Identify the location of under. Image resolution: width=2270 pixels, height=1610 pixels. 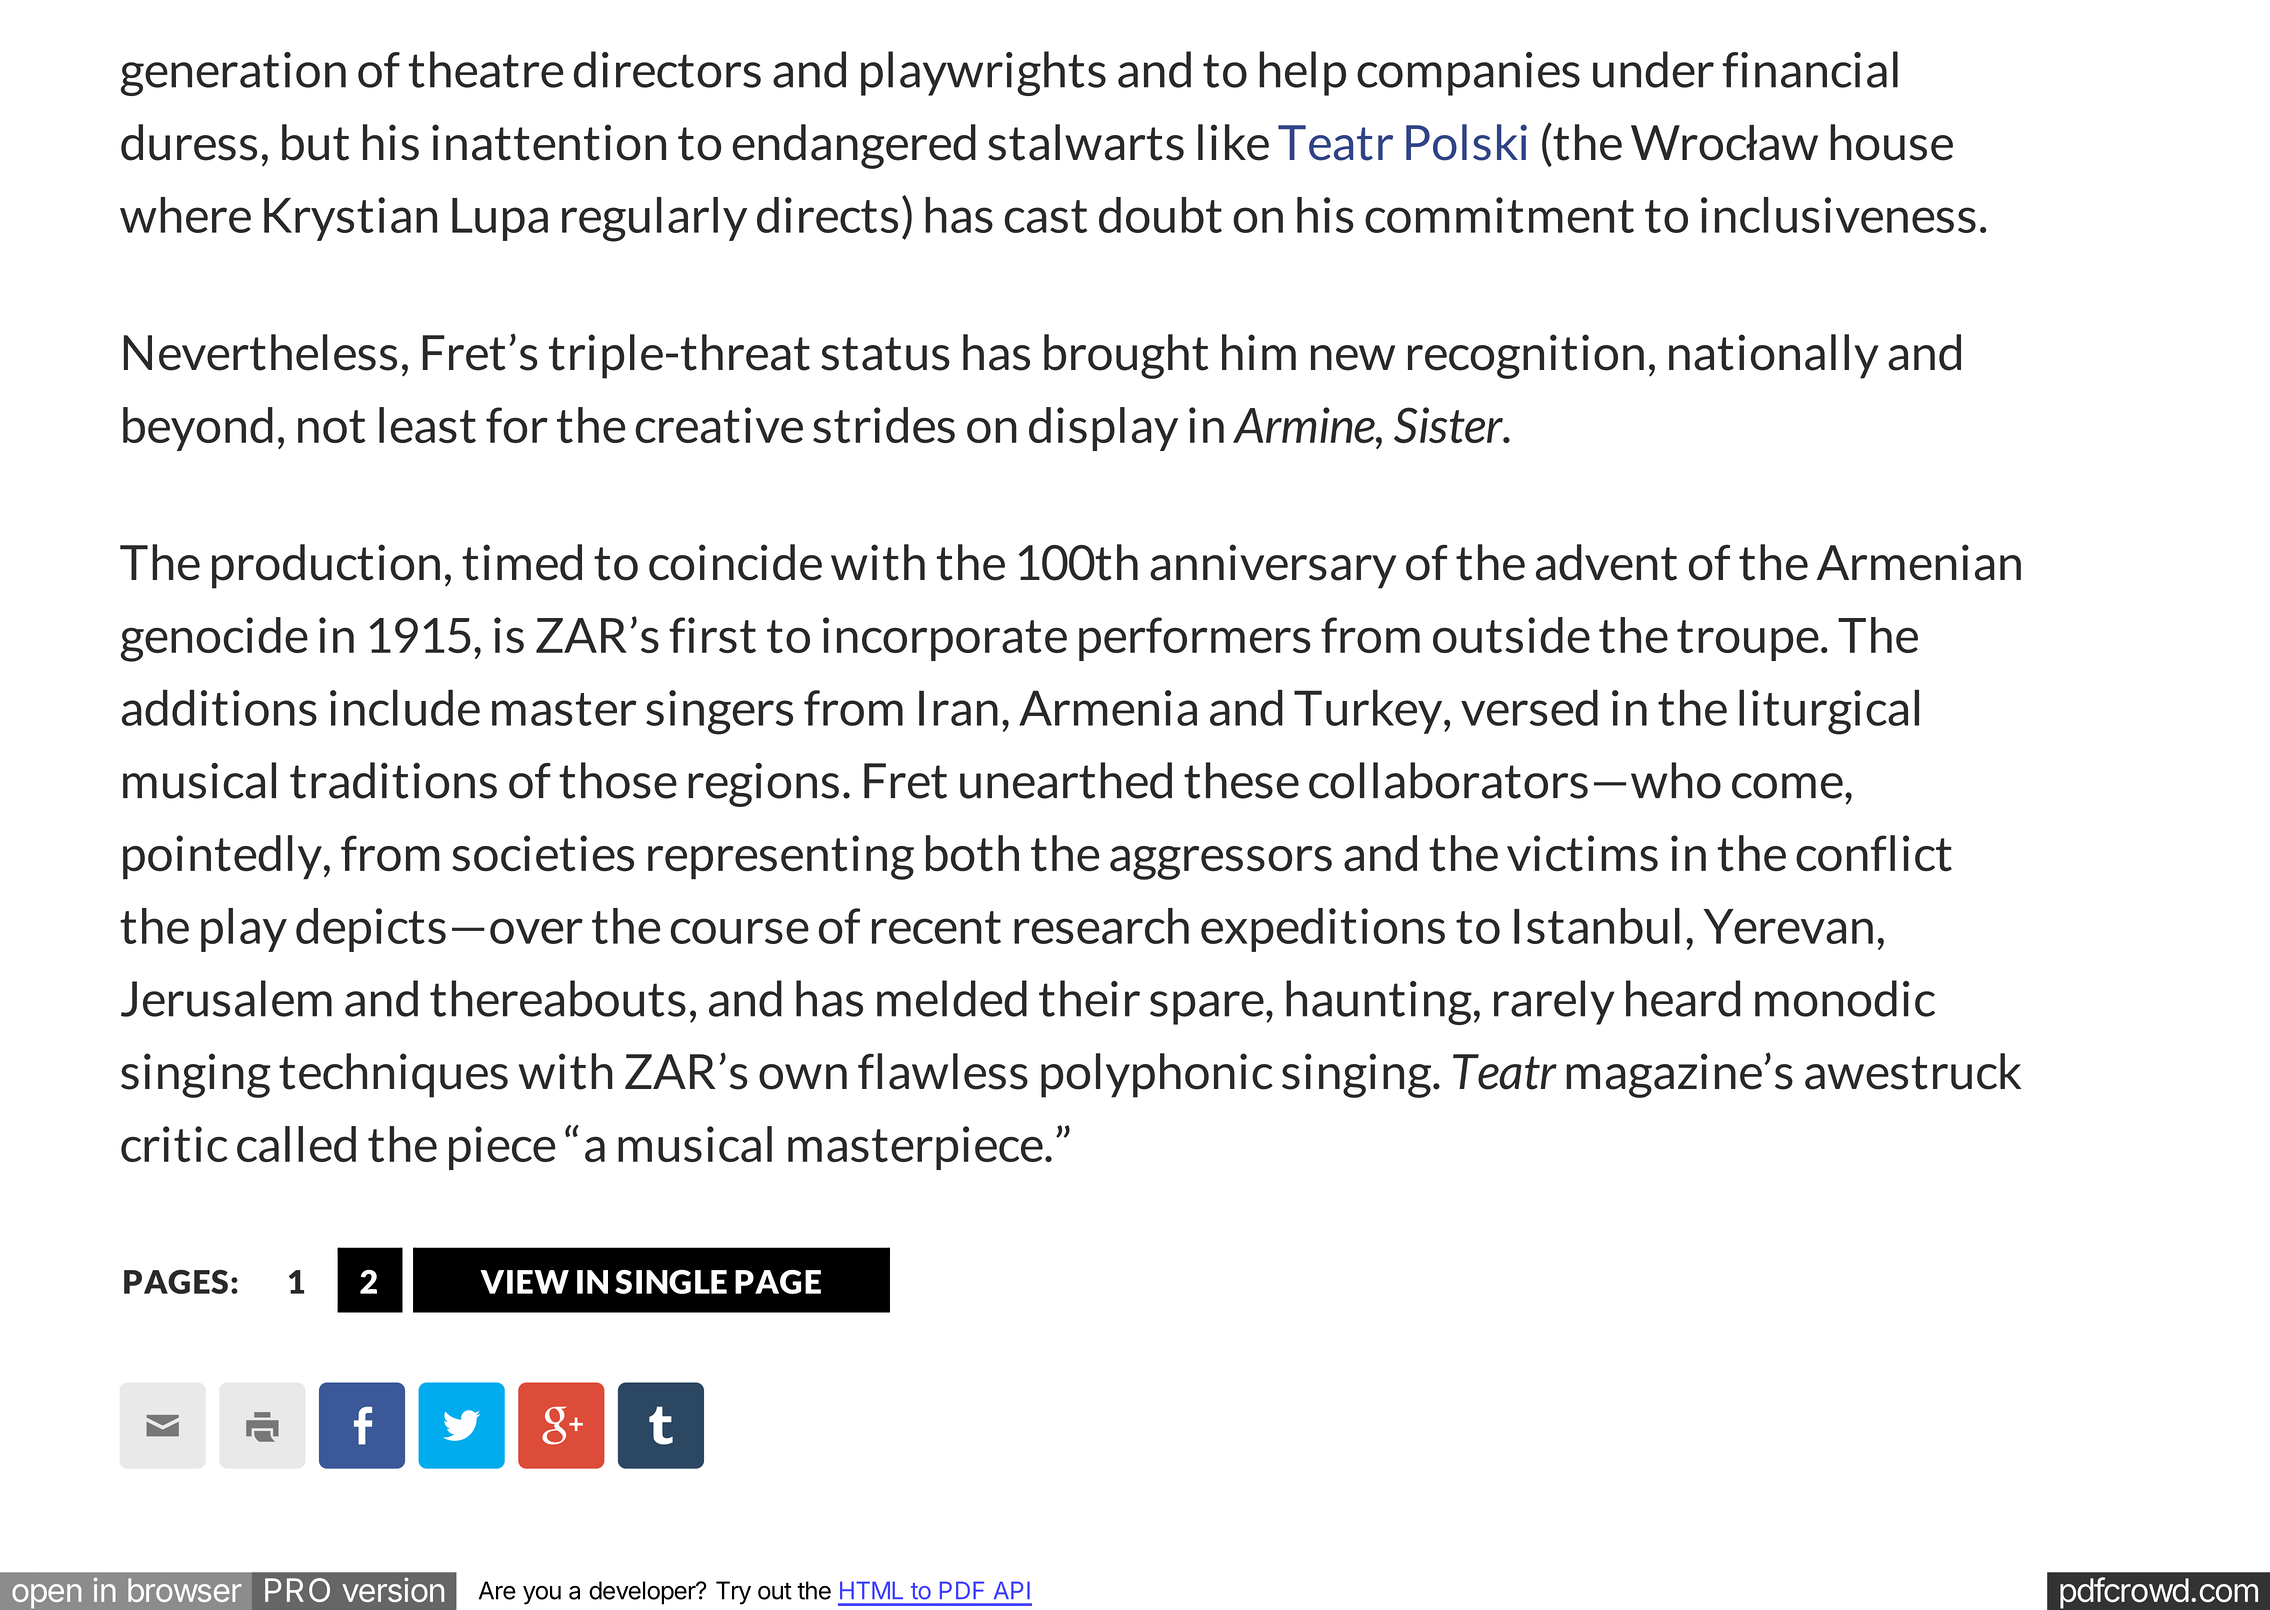
(1653, 69).
